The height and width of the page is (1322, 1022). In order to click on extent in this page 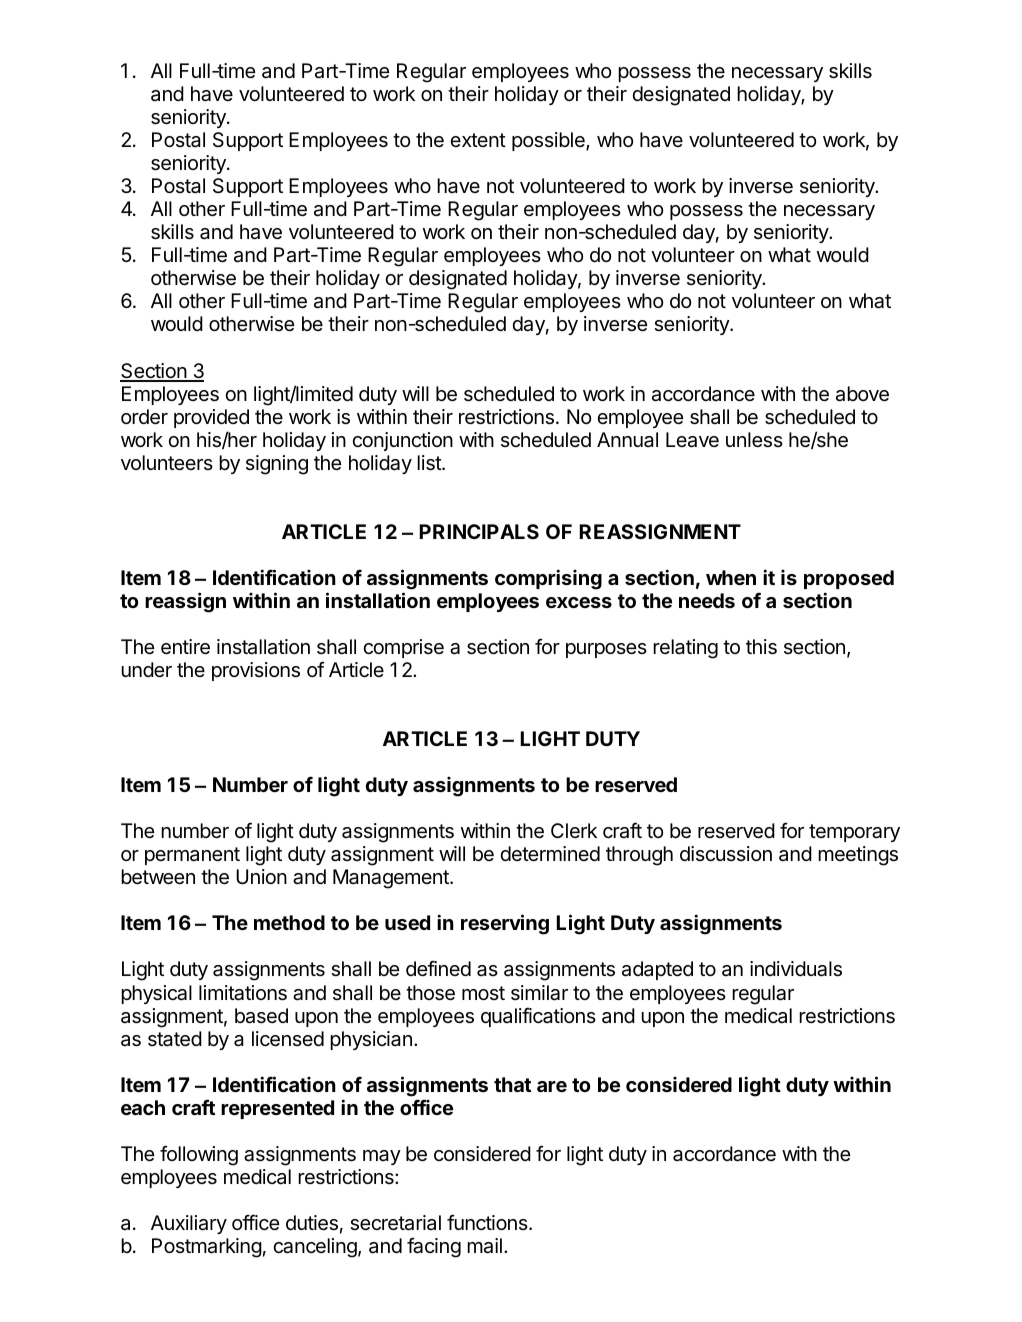, I will do `click(478, 140)`.
